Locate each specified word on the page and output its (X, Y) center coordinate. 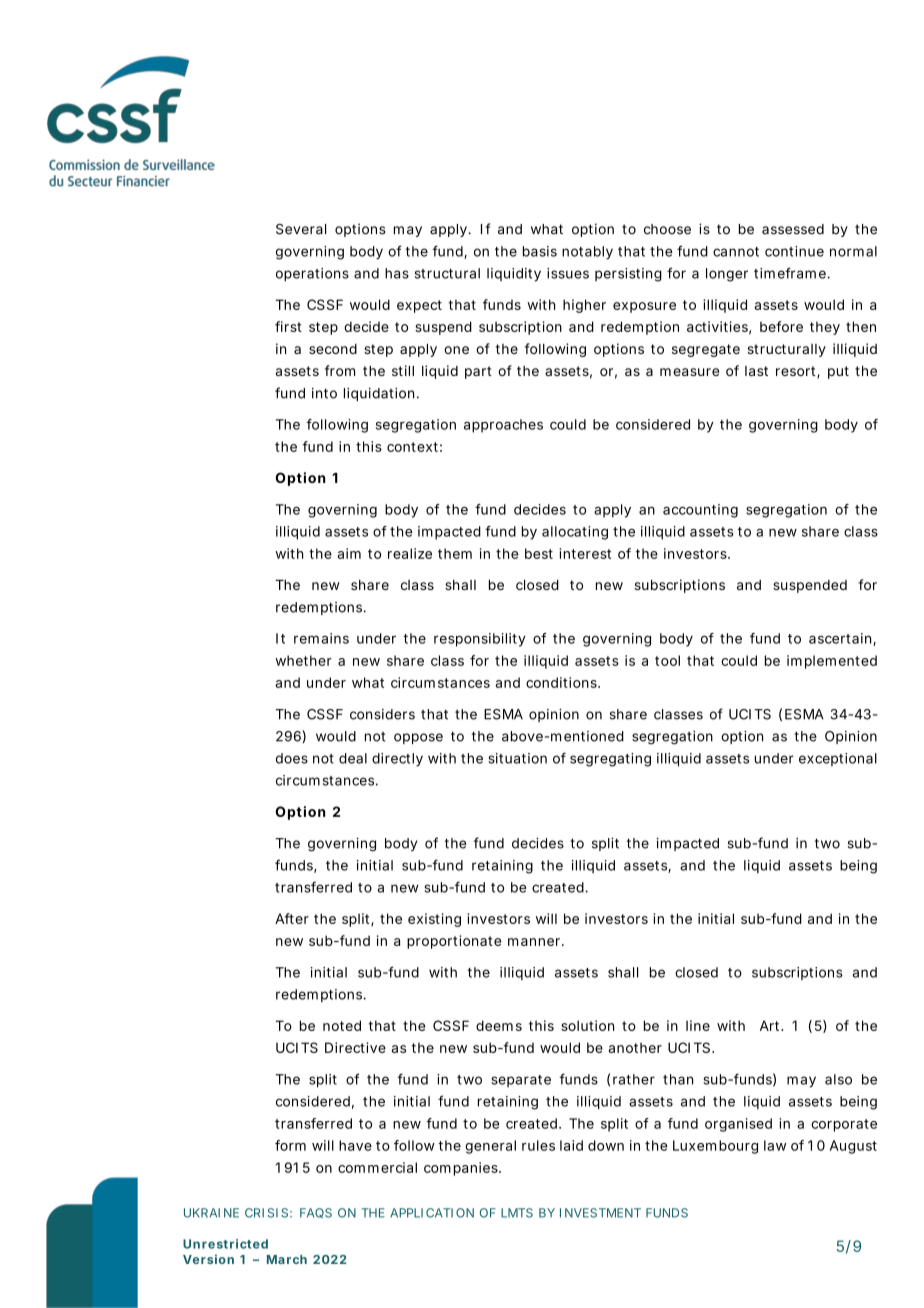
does (292, 758)
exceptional (838, 759)
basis (540, 251)
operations (312, 275)
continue (794, 251)
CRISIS (268, 1213)
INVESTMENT (600, 1213)
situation (517, 758)
